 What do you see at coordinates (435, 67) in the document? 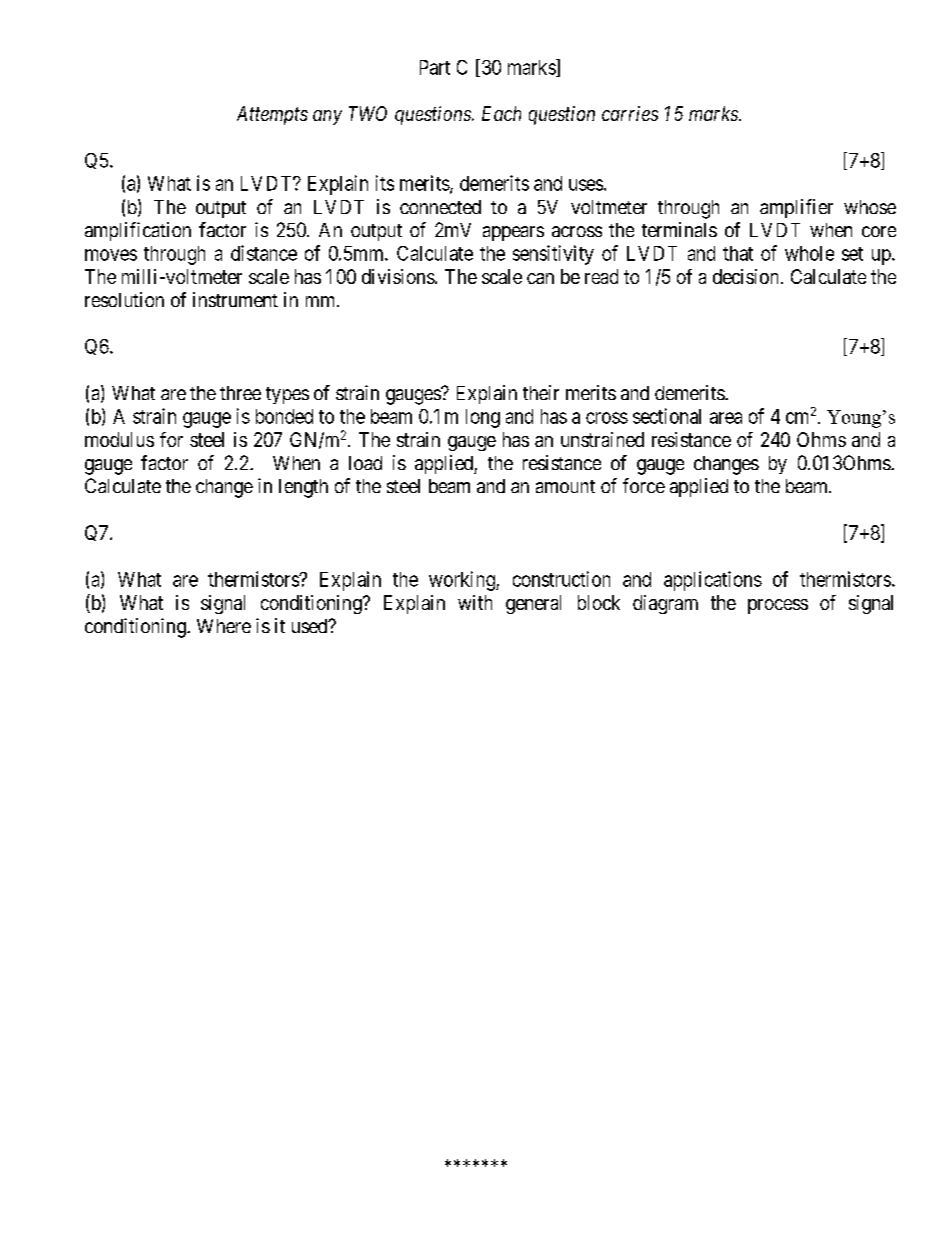
I see `Part` at bounding box center [435, 67].
